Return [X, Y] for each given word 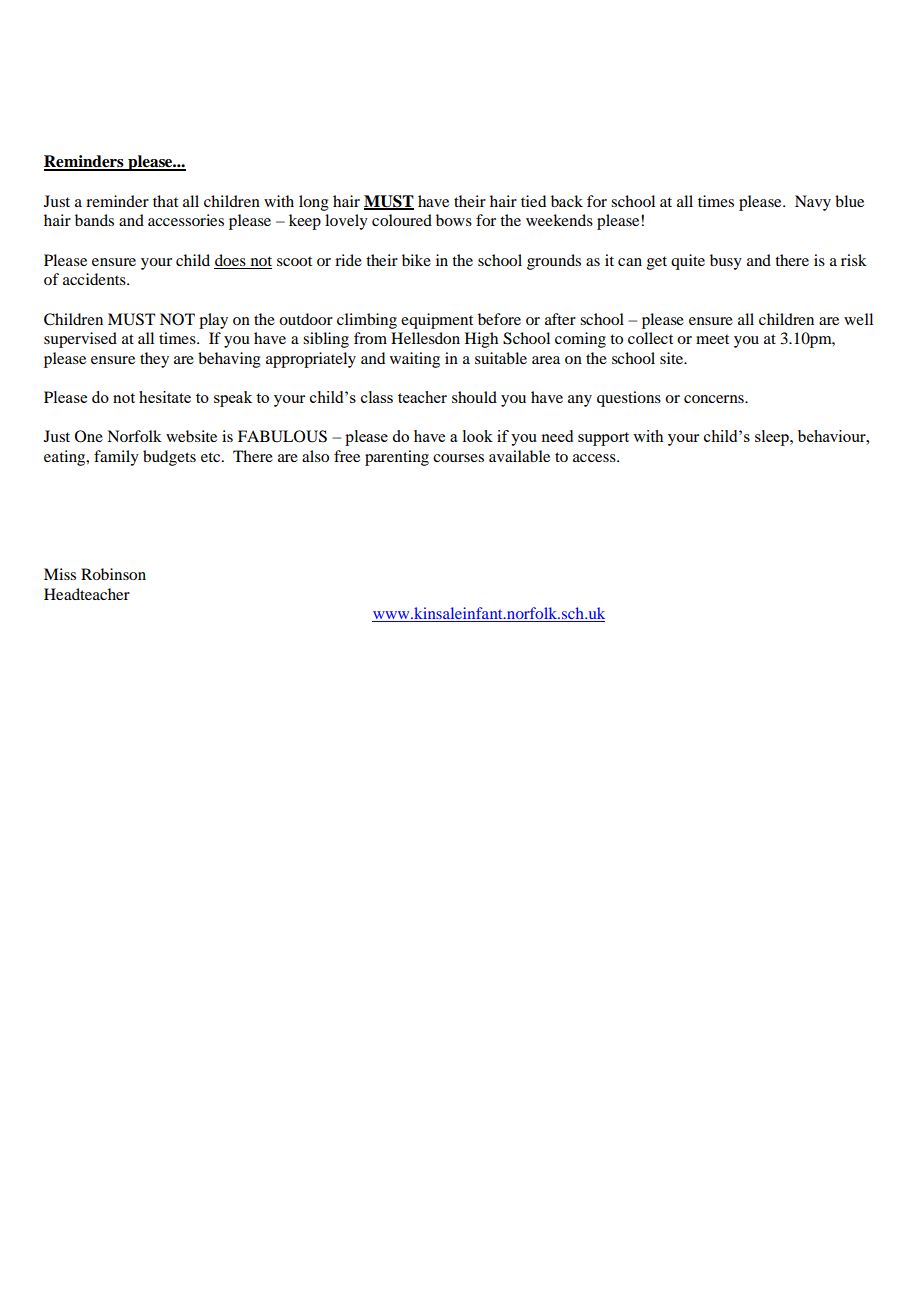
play [213, 321]
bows [454, 220]
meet [712, 339]
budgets [169, 458]
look [478, 436]
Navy [813, 203]
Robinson [113, 574]
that [165, 201]
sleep [773, 438]
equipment [437, 321]
